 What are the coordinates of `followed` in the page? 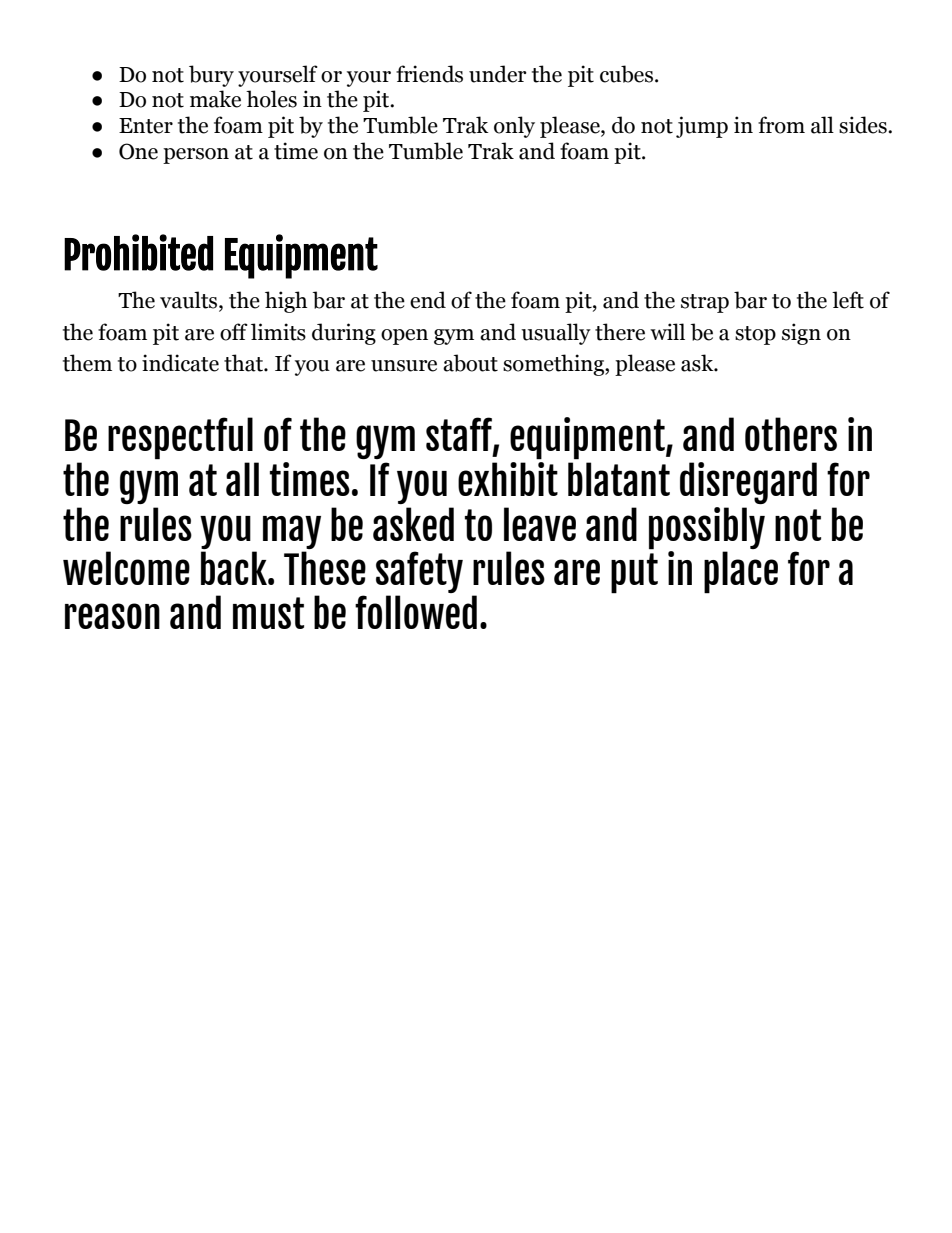 It's located at (416, 612).
